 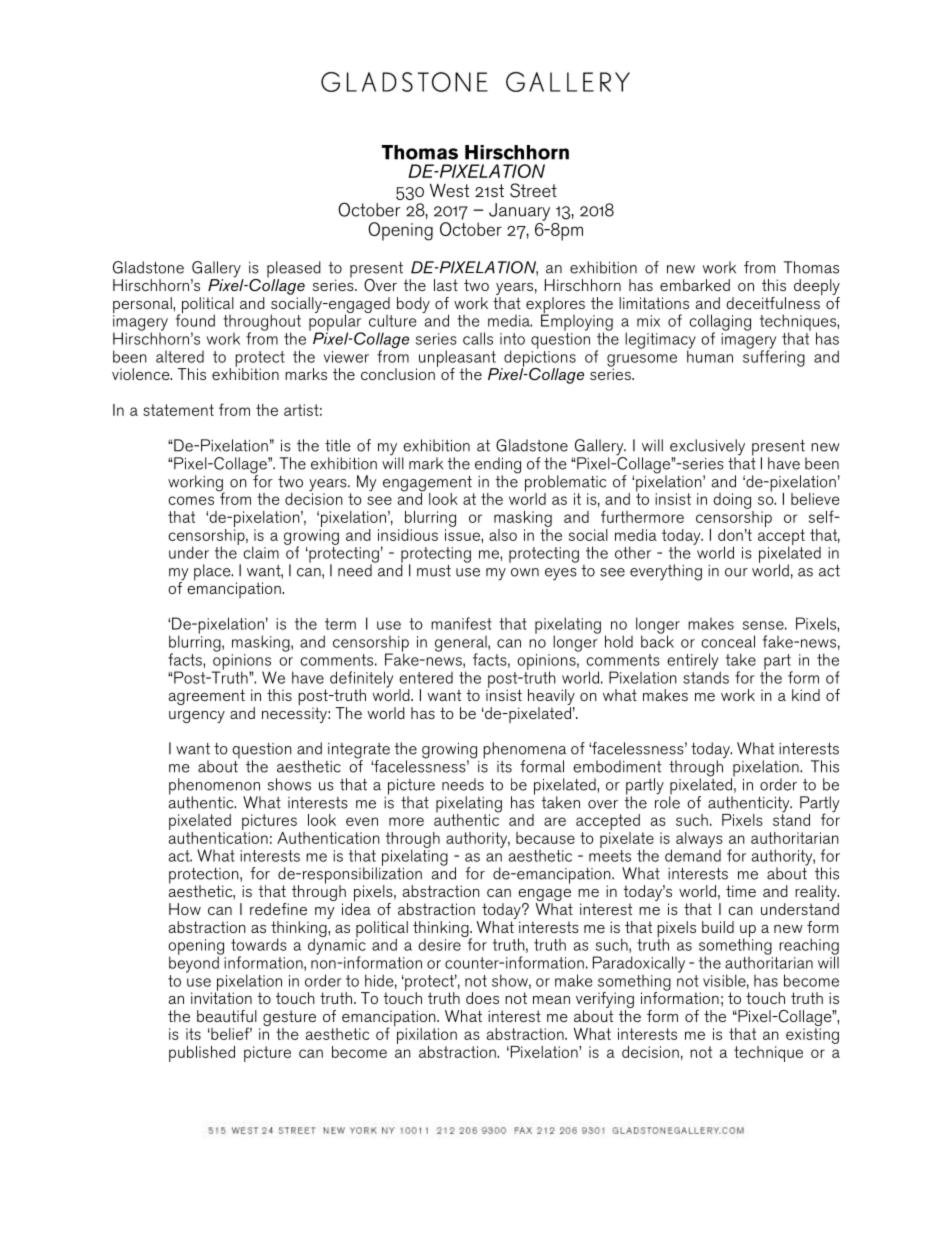 I want to click on embarked, so click(x=695, y=285).
